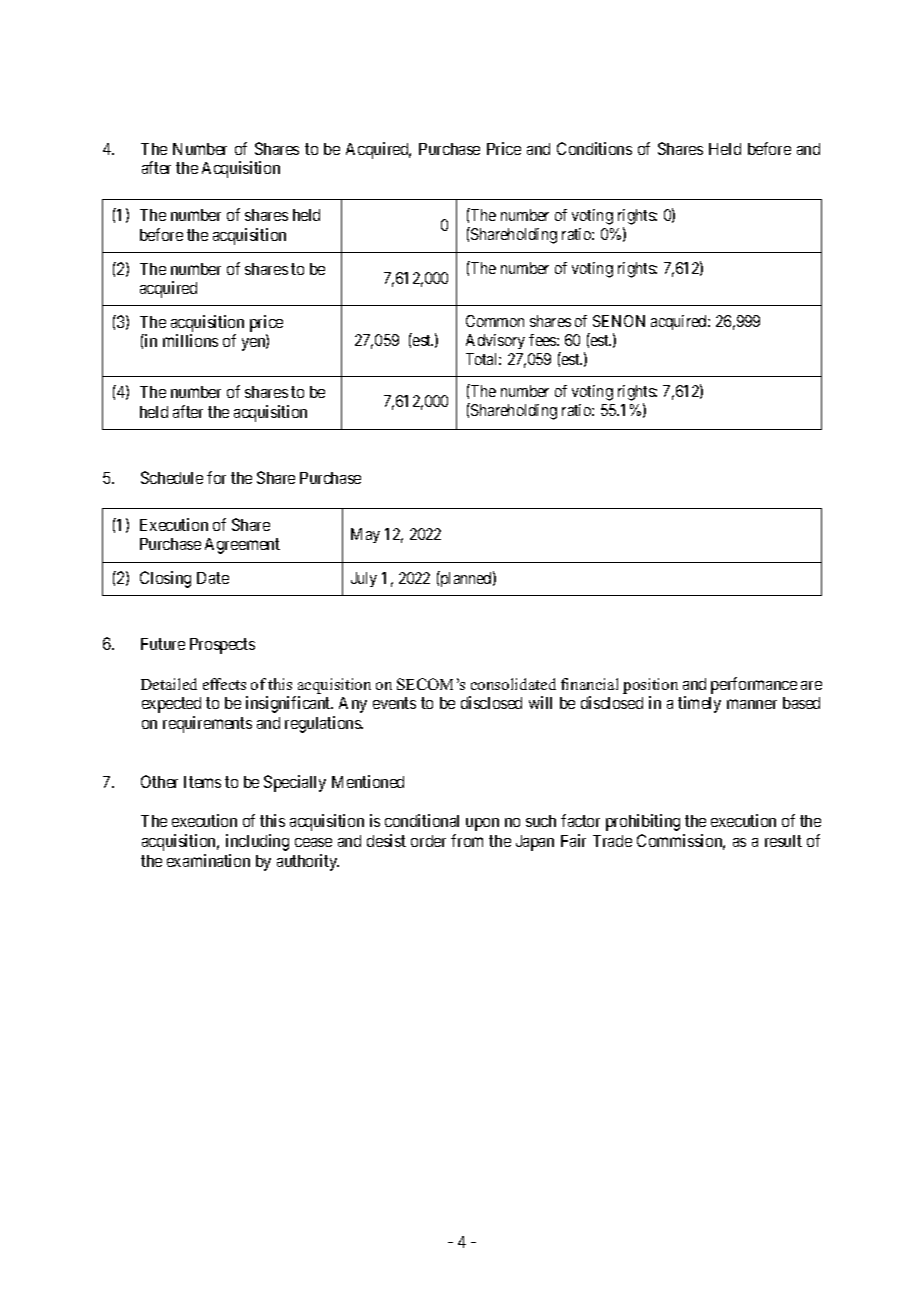  Describe the element at coordinates (754, 685) in the image. I see `performance` at that location.
